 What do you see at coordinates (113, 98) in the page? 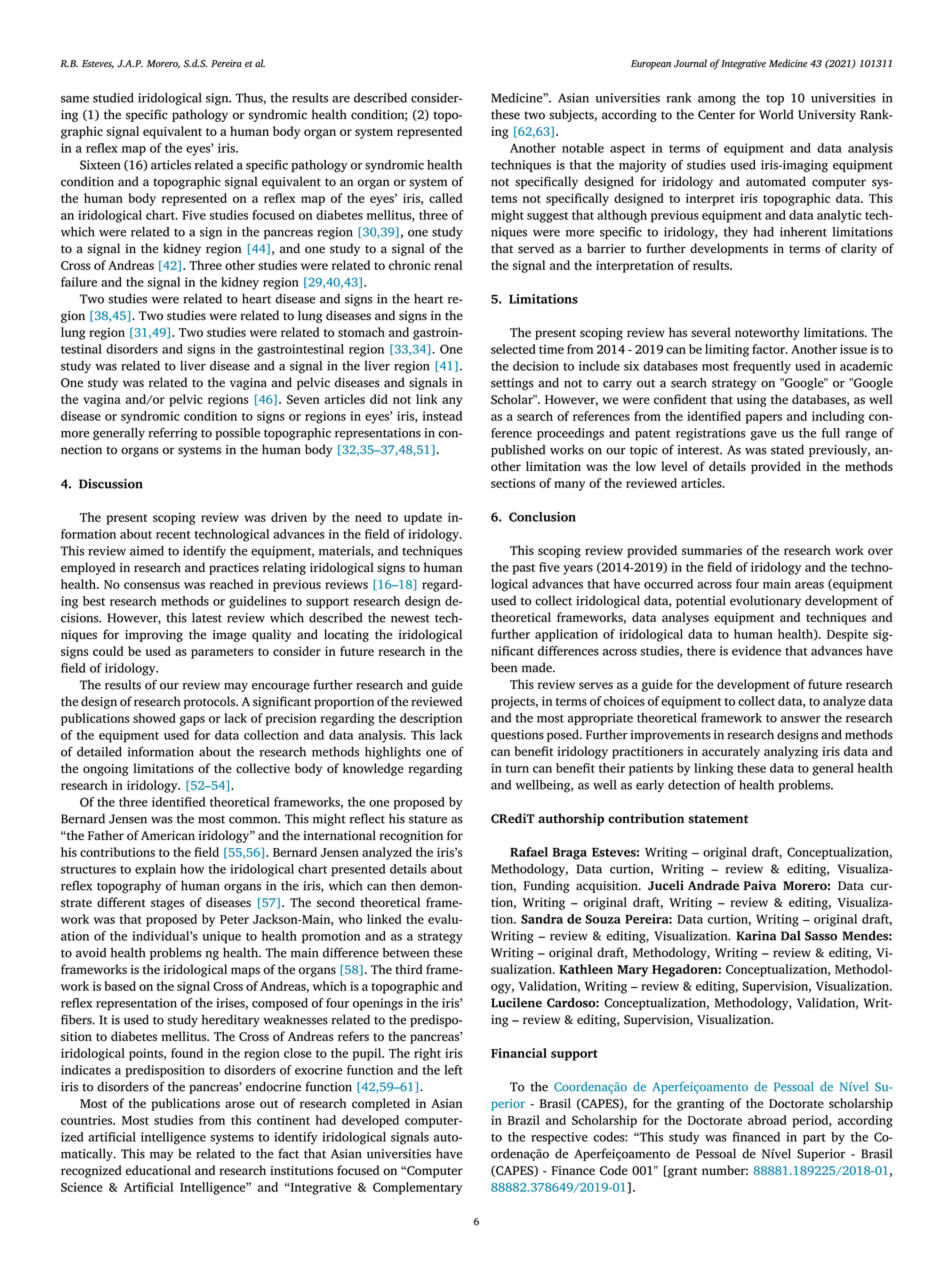
I see `studied` at bounding box center [113, 98].
